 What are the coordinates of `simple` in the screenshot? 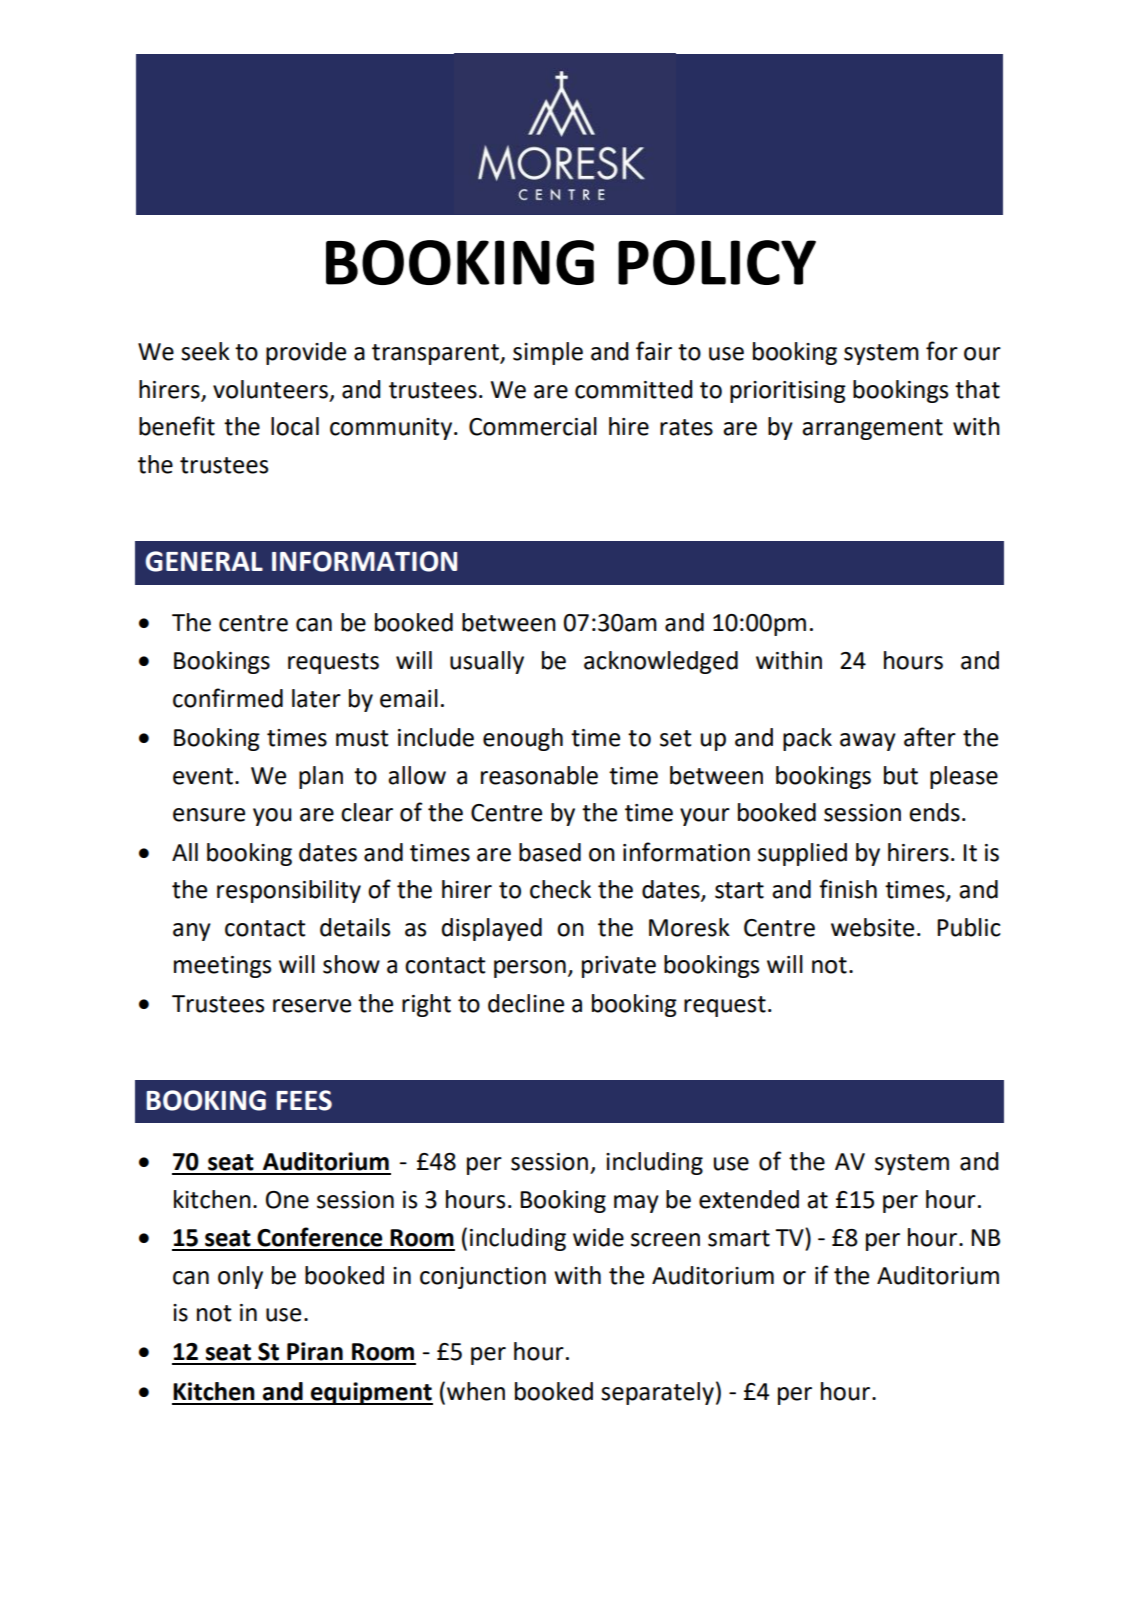 It's located at (548, 353).
